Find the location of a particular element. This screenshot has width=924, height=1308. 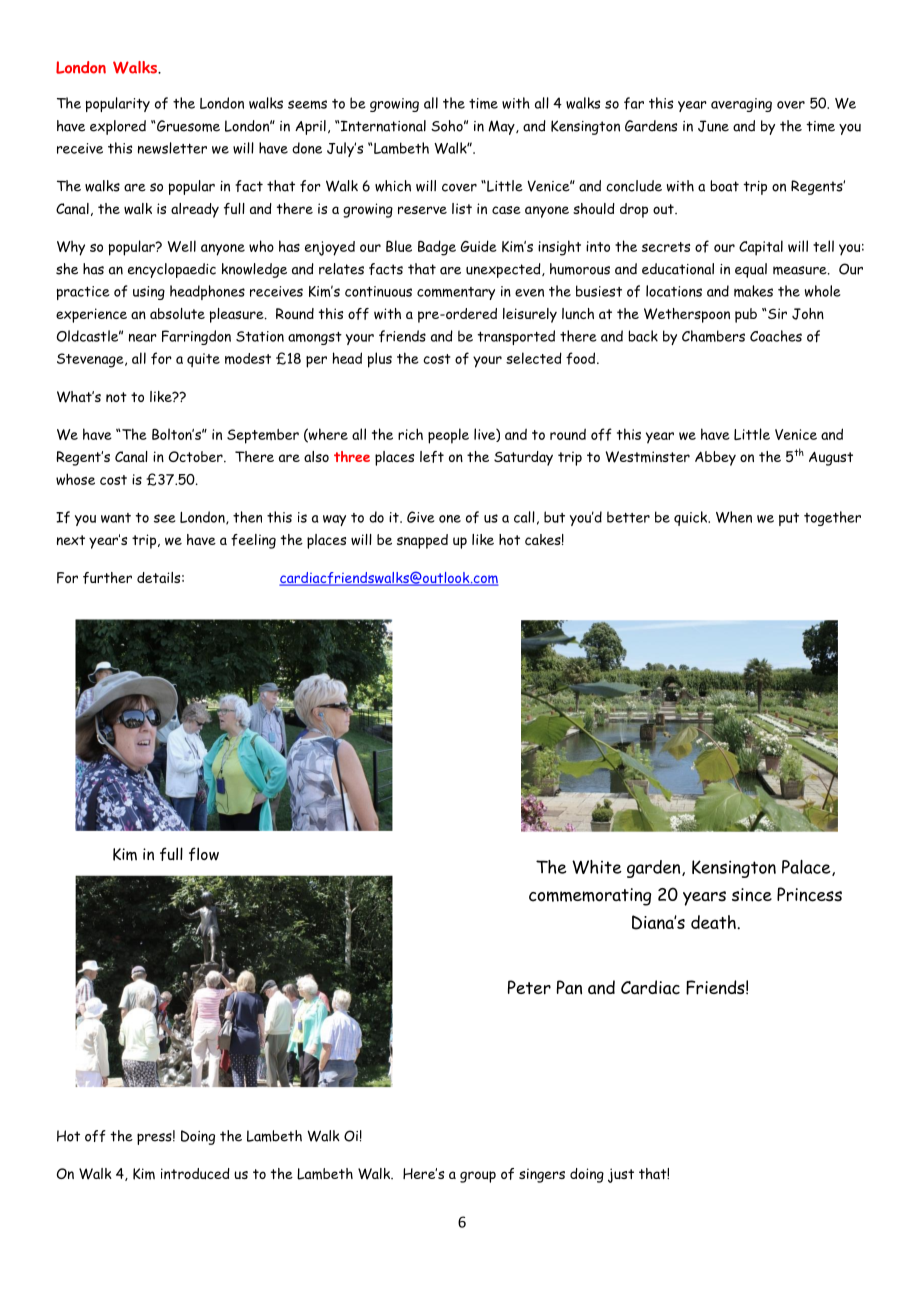

introduced is located at coordinates (195, 1173).
